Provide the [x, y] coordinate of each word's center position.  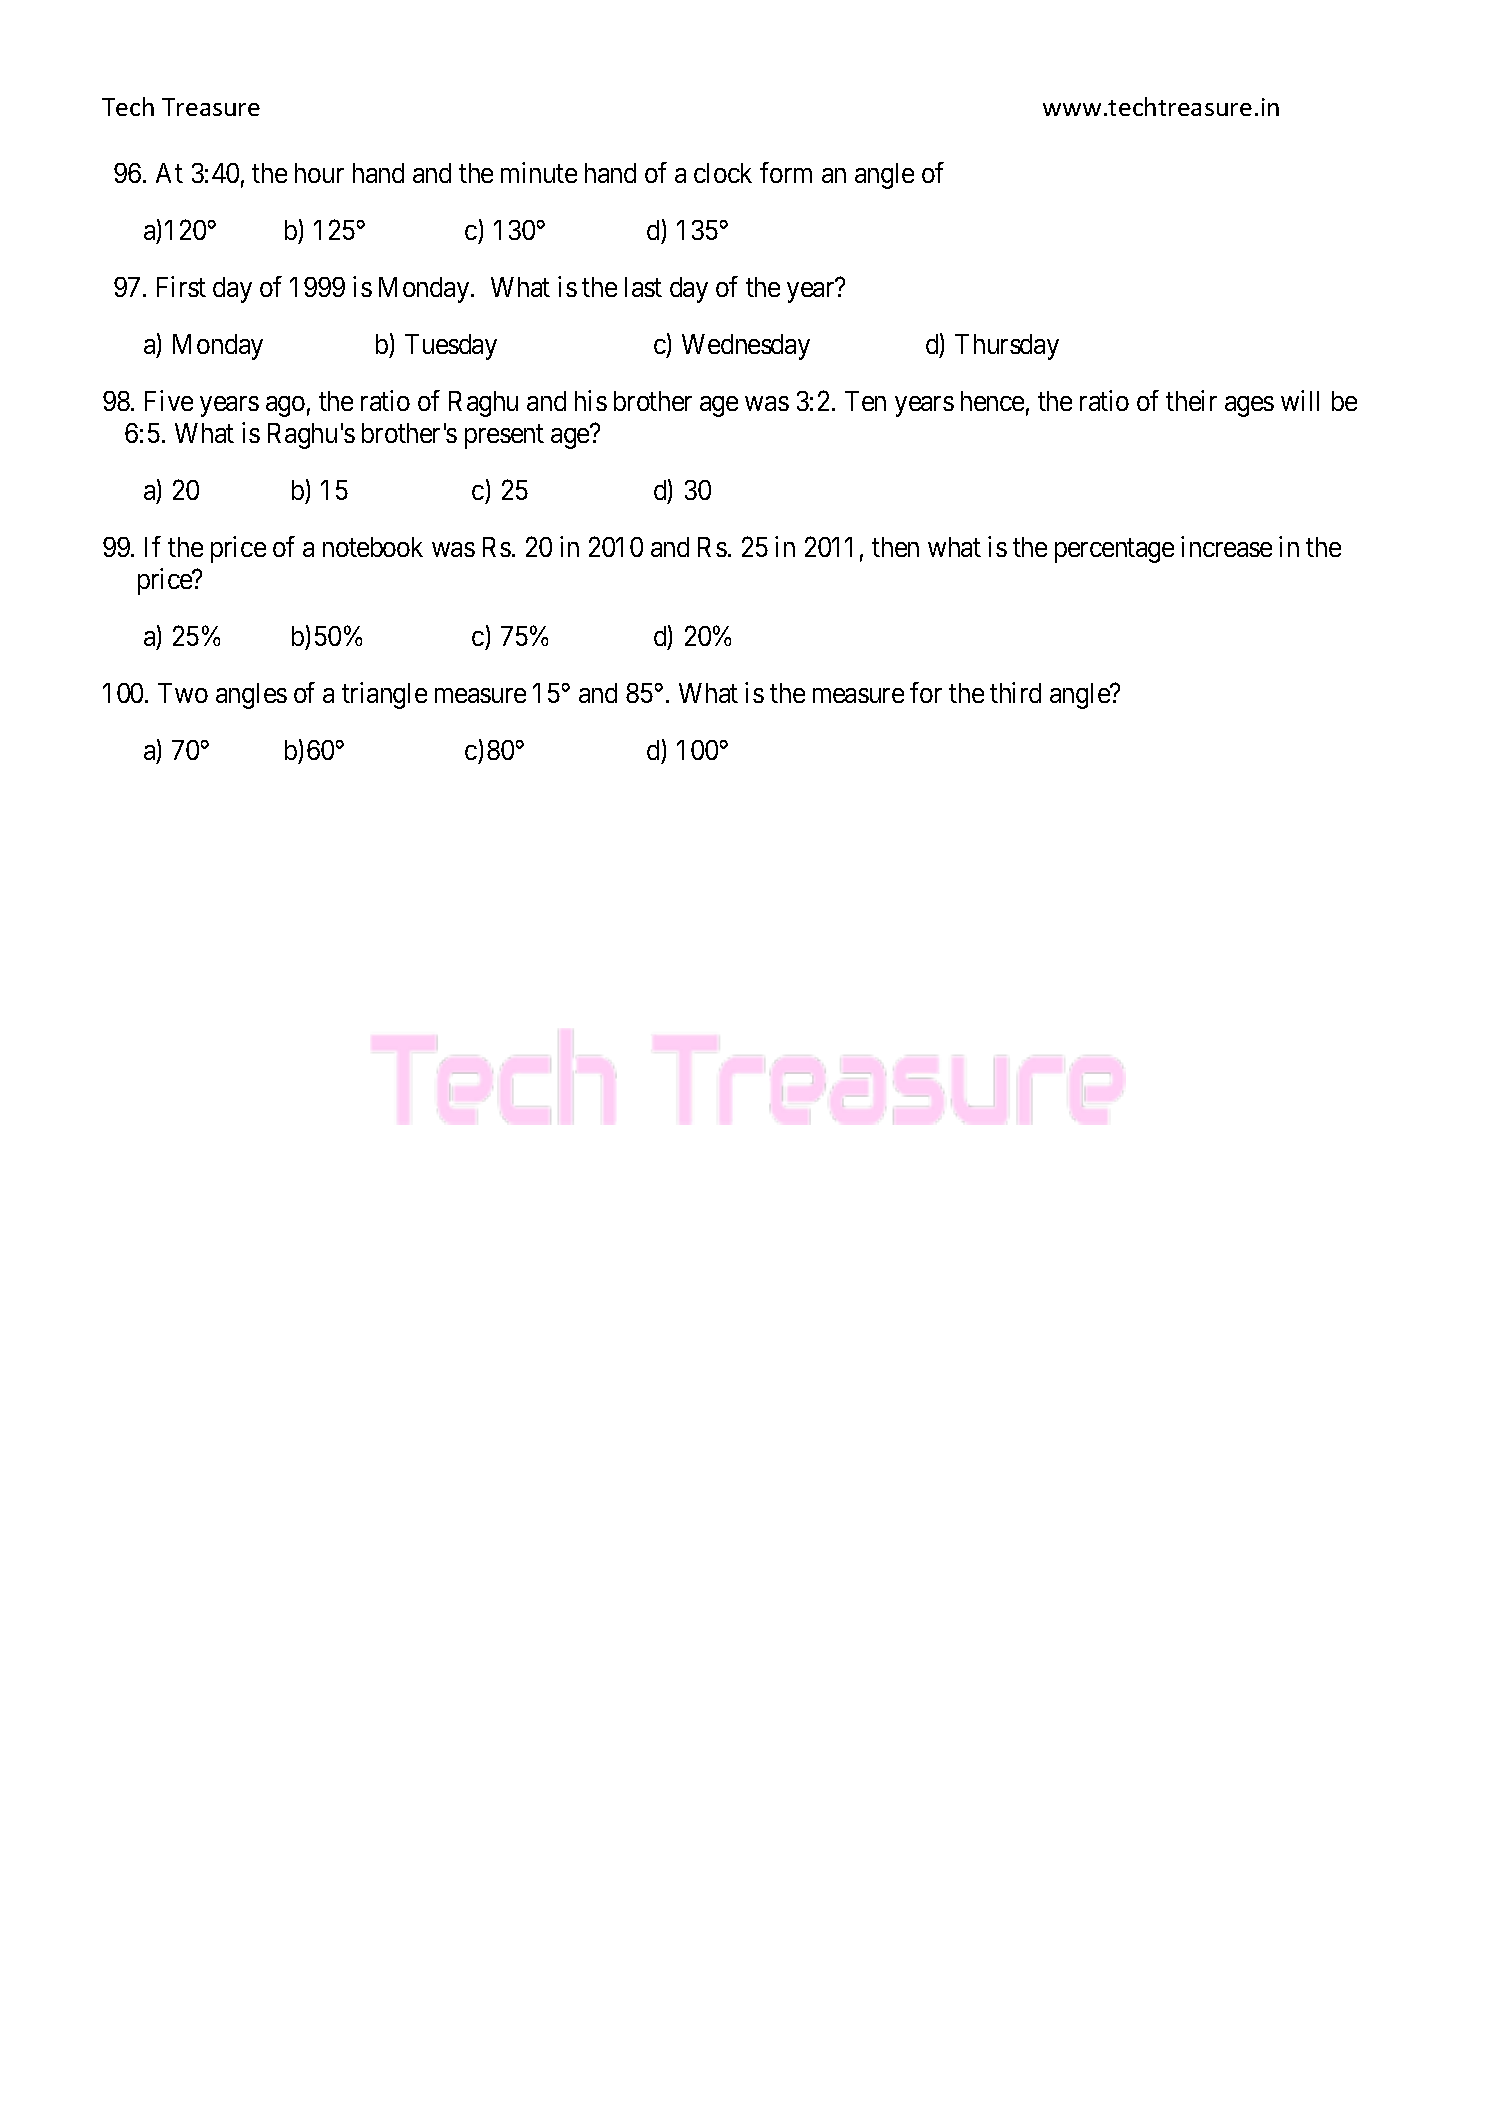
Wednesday [746, 347]
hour [319, 173]
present [504, 437]
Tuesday [451, 347]
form [786, 172]
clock [723, 173]
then [895, 547]
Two [183, 693]
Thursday [1007, 347]
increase [1226, 546]
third [1015, 692]
